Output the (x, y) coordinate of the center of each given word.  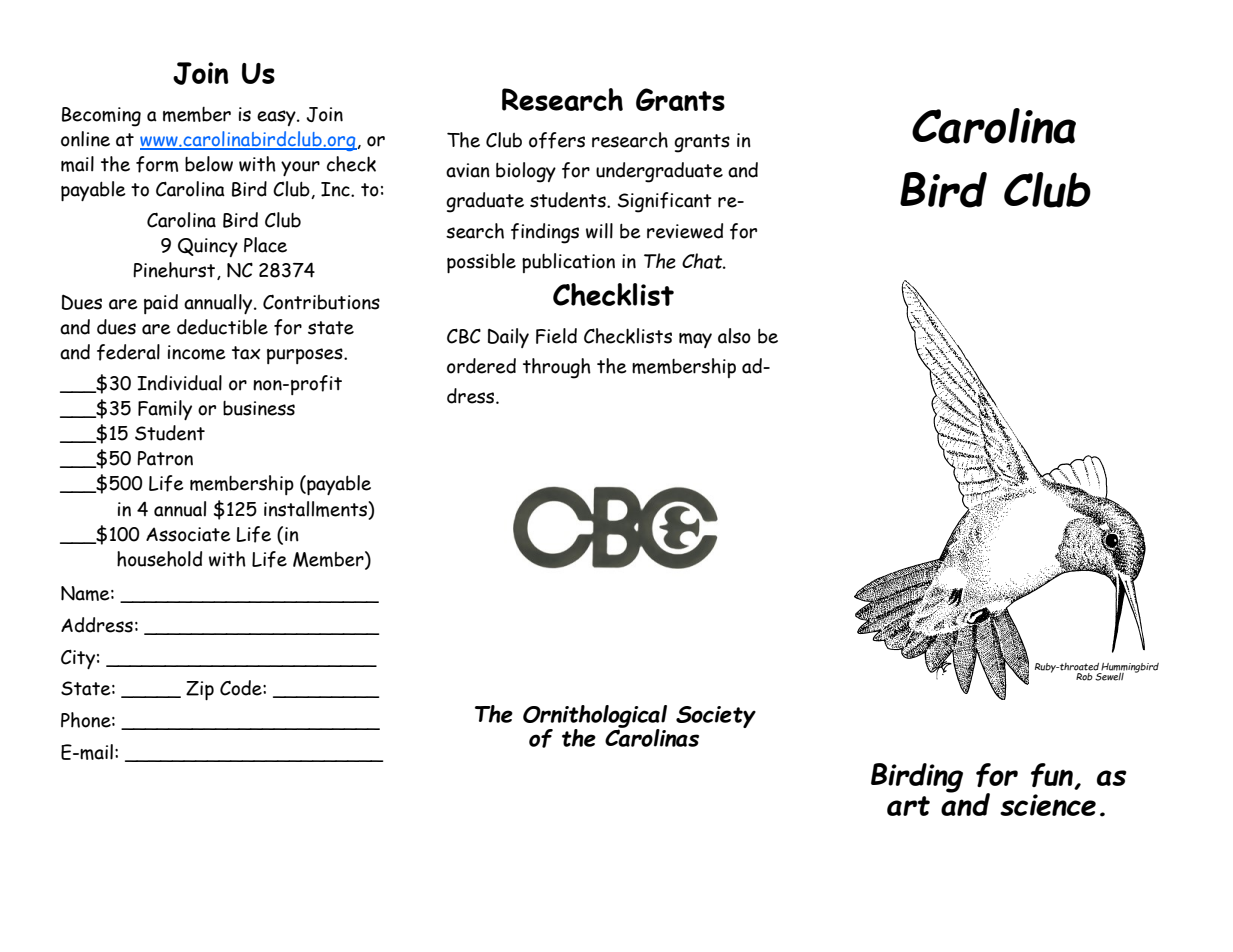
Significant (664, 202)
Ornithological (595, 717)
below (209, 164)
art (908, 806)
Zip (200, 690)
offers (557, 140)
